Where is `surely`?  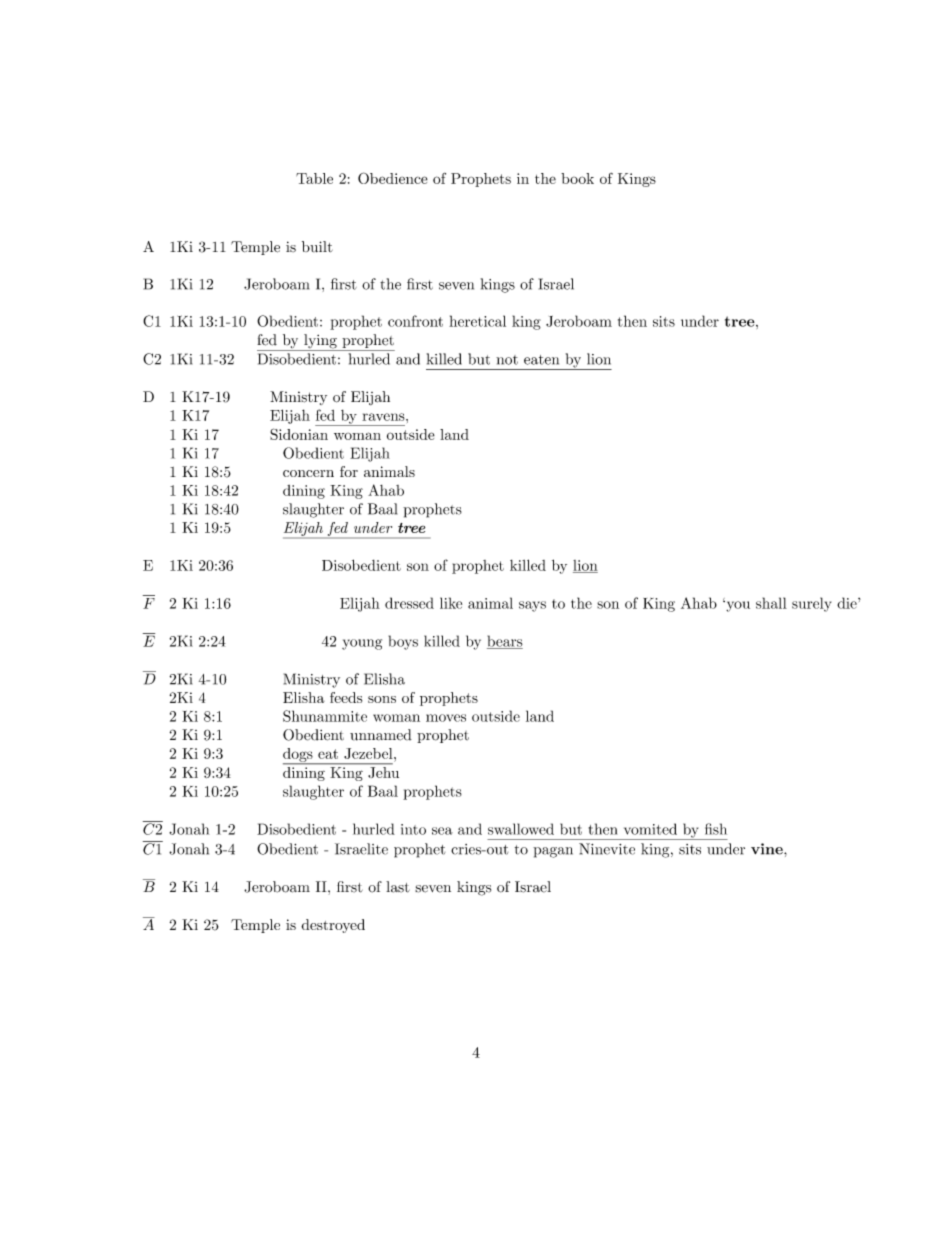 surely is located at coordinates (811, 604).
